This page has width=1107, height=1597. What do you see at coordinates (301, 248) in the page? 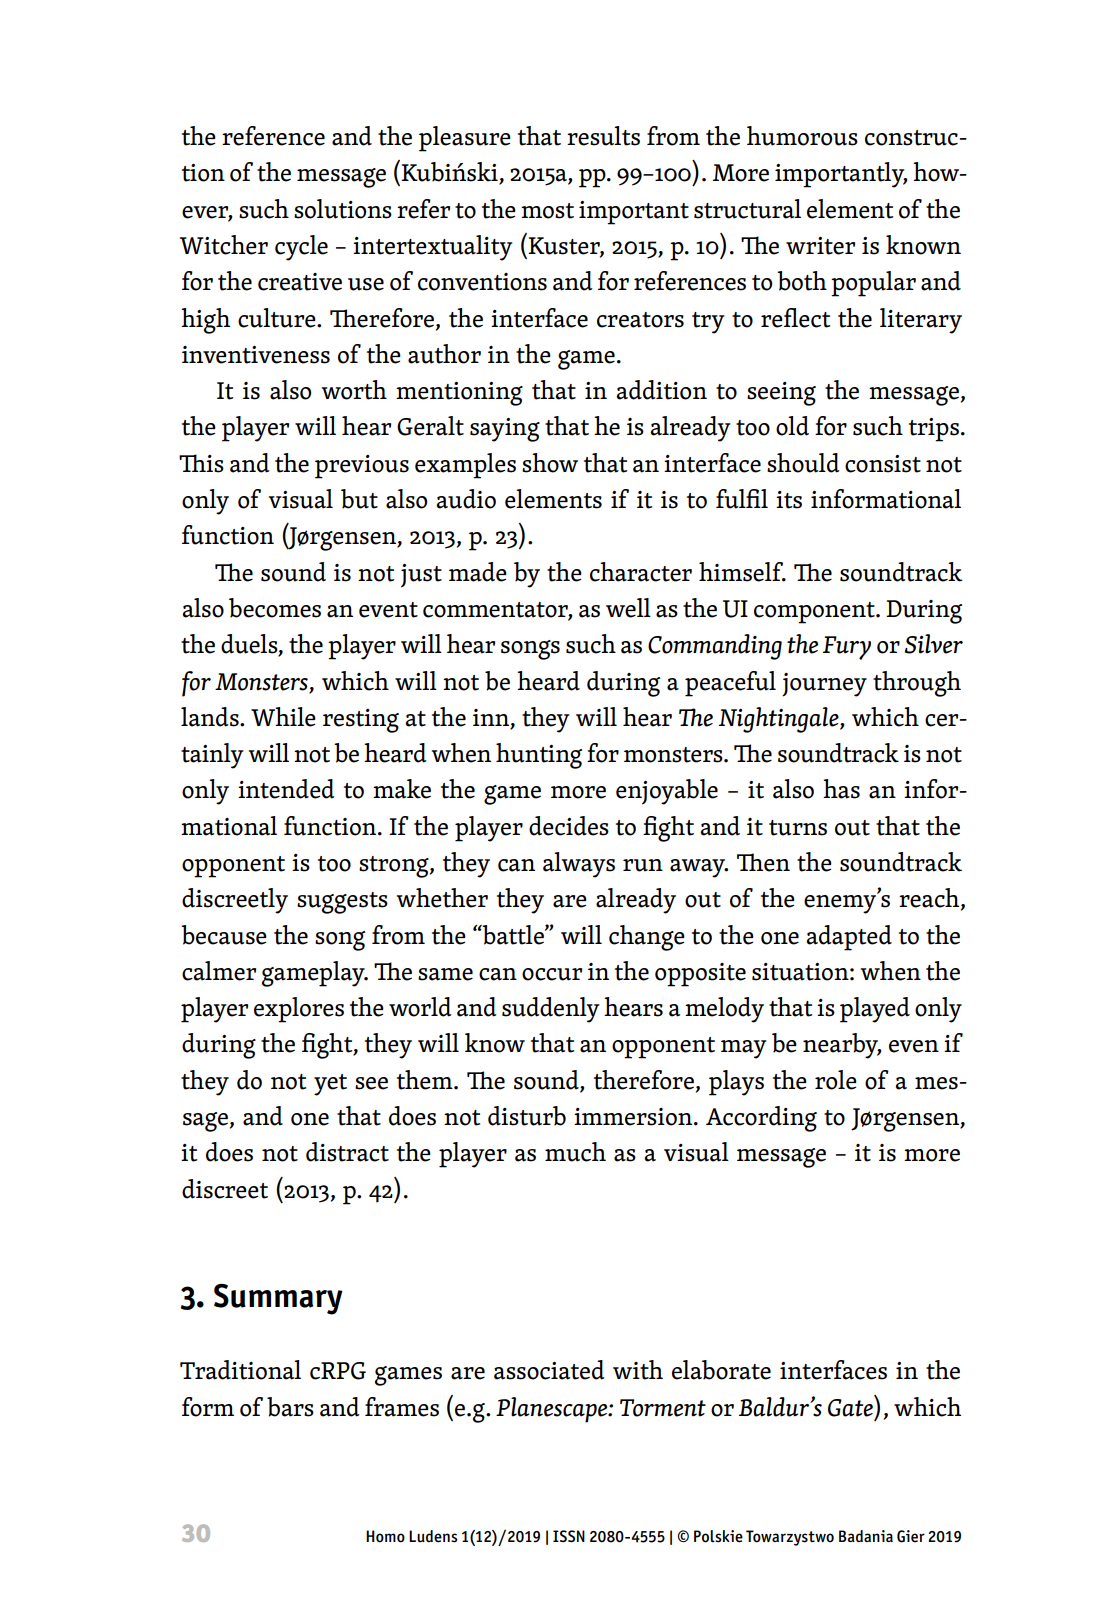
I see `cycle` at bounding box center [301, 248].
